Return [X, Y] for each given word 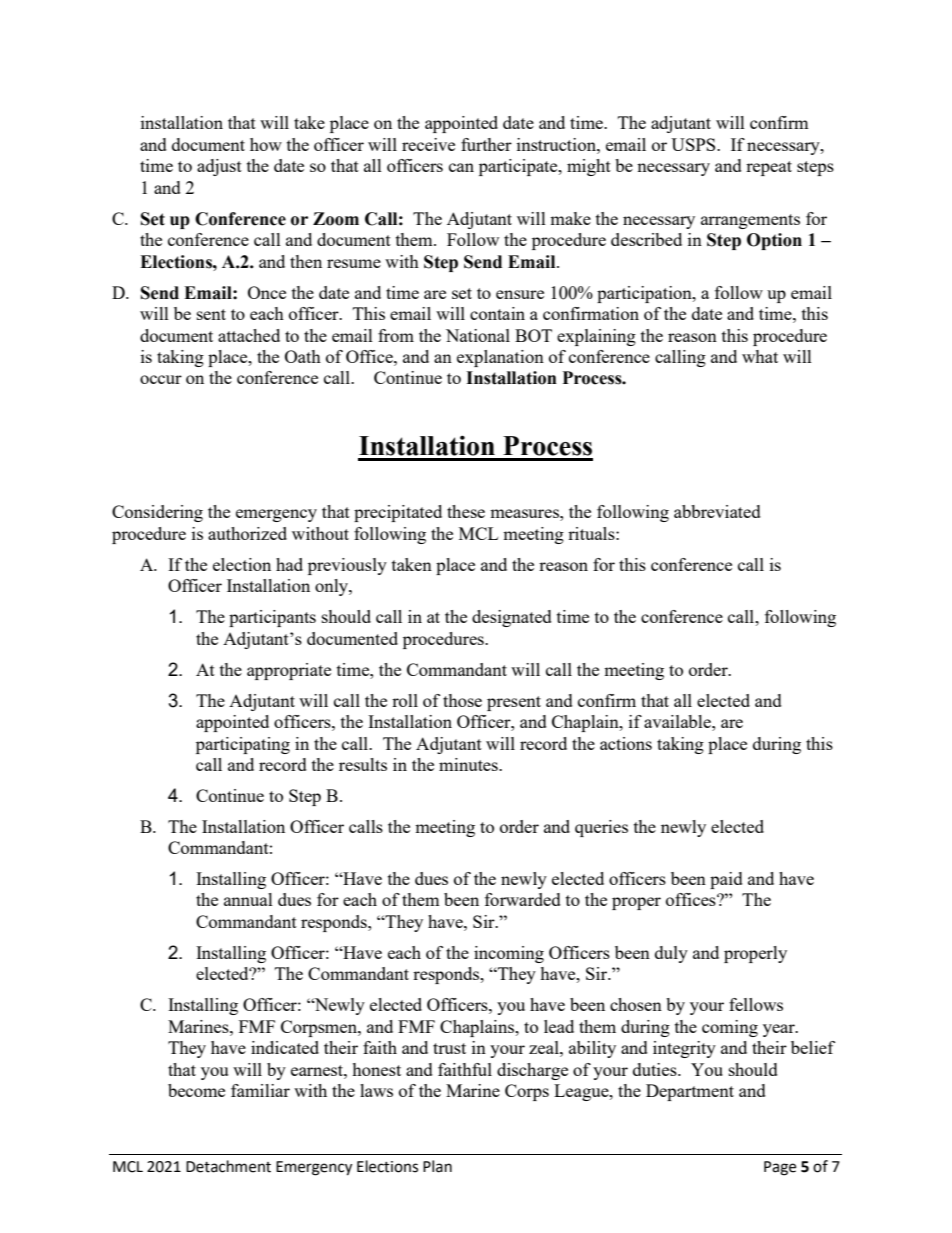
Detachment [228, 1166]
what [760, 356]
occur [161, 379]
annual [248, 899]
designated [512, 618]
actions [626, 743]
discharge [532, 1071]
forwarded [523, 899]
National [478, 335]
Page [780, 1168]
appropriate [289, 671]
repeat [769, 168]
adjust [219, 167]
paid [726, 880]
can [461, 167]
